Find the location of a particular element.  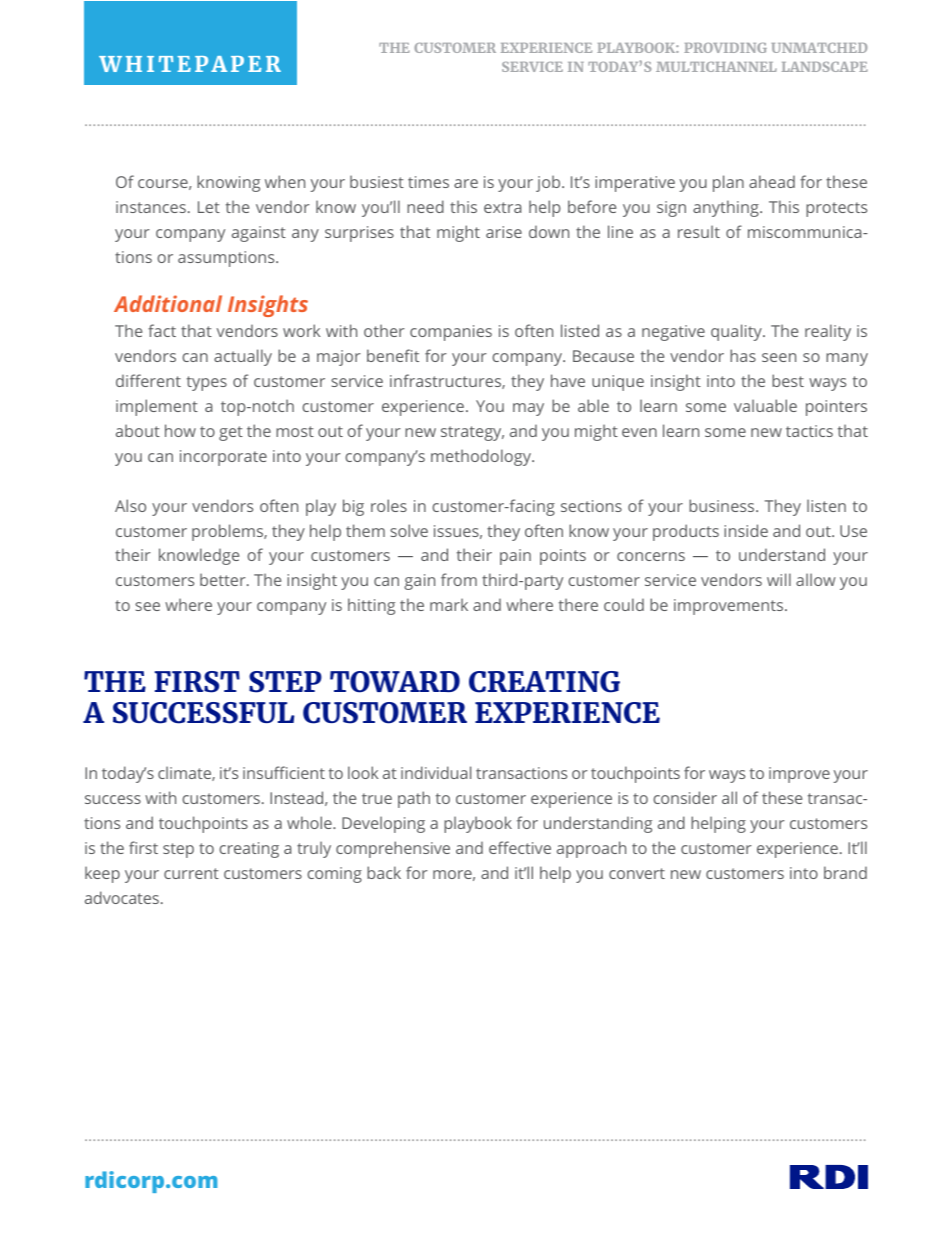

arise is located at coordinates (504, 232).
